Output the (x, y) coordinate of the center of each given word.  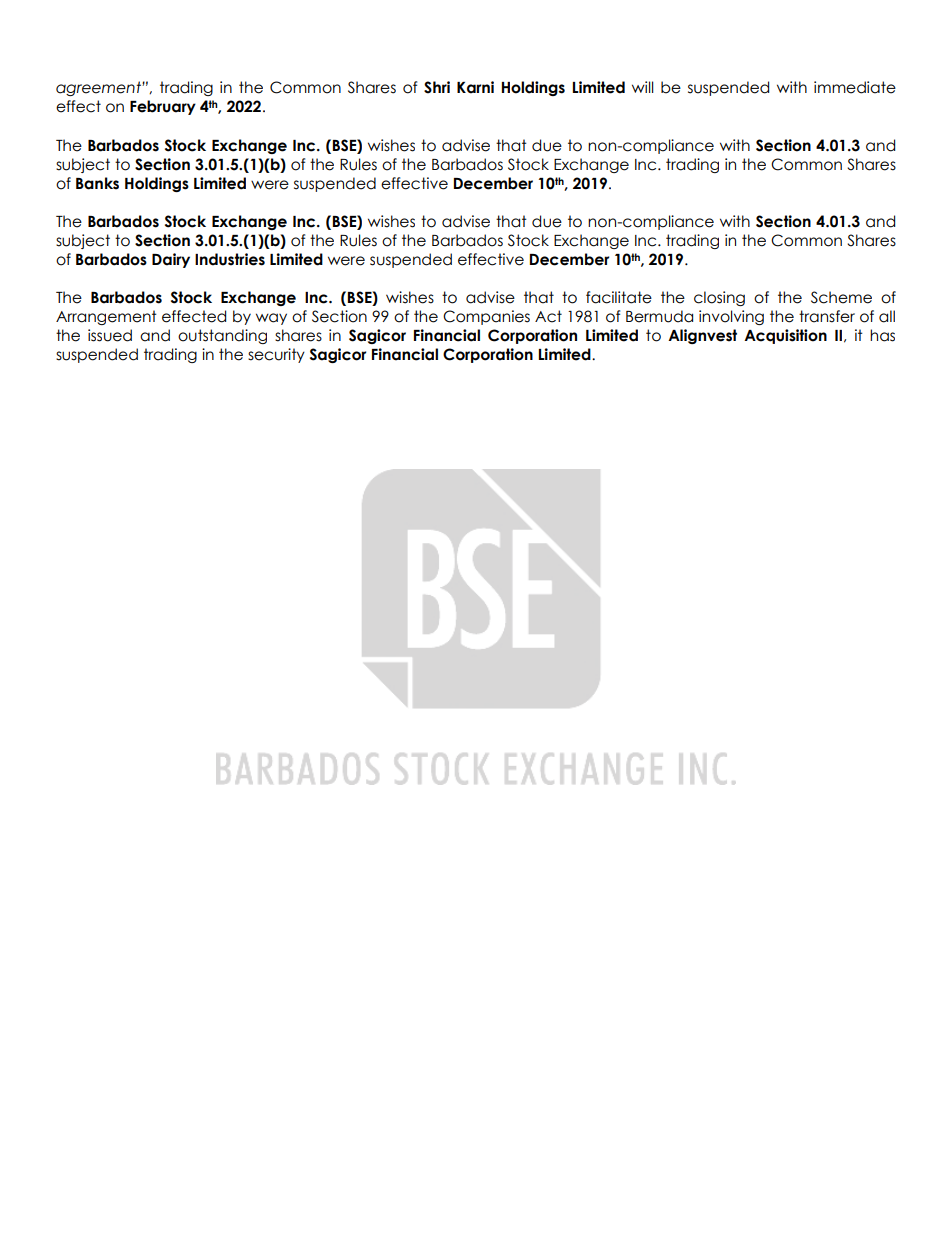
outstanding (222, 336)
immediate (855, 87)
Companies (486, 317)
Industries (230, 259)
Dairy (171, 260)
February (163, 107)
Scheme (841, 297)
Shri (437, 87)
